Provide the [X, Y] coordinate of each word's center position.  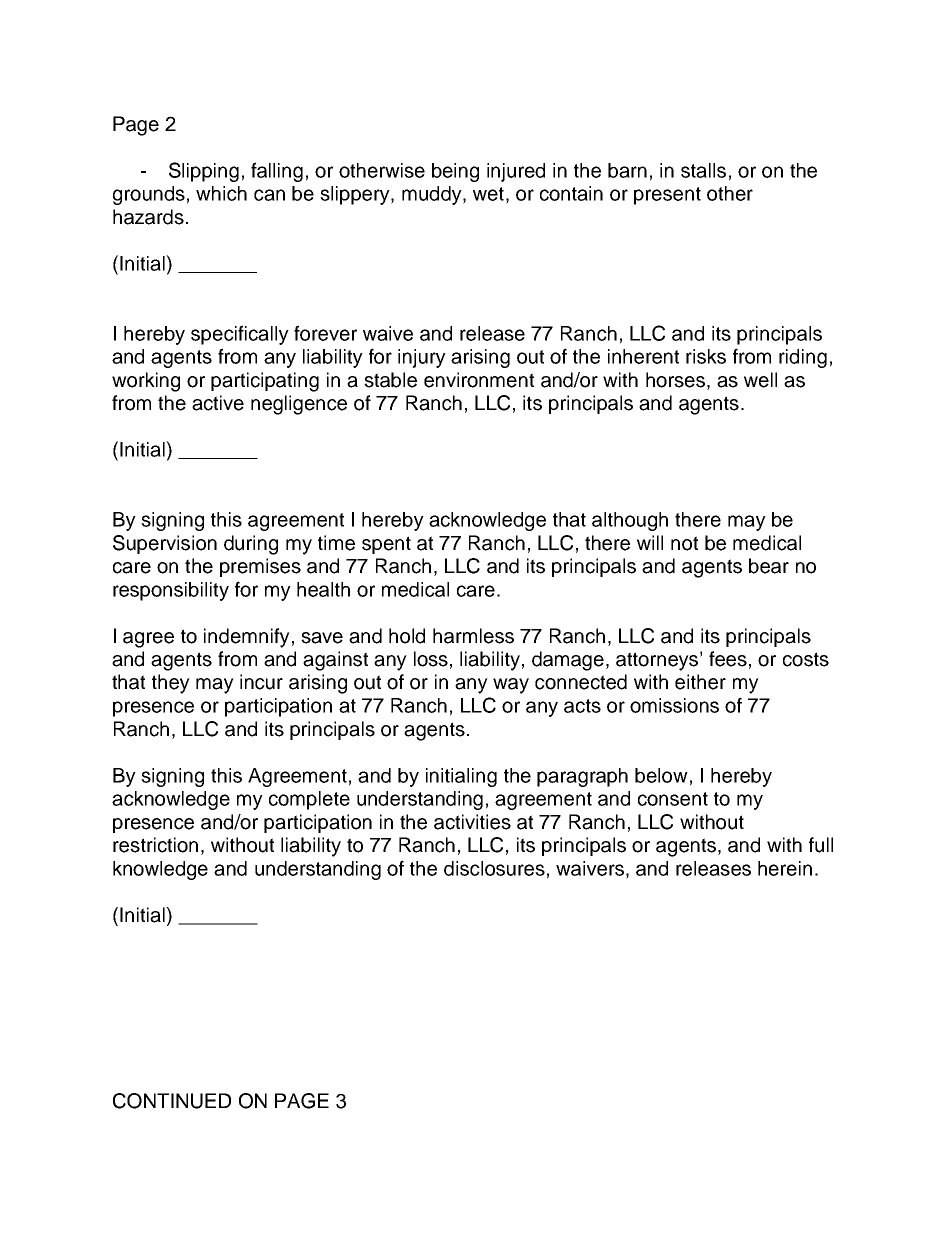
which [221, 193]
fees [728, 659]
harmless [473, 636]
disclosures [494, 868]
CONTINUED [172, 1101]
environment [479, 380]
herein [785, 868]
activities [472, 822]
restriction [155, 845]
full [821, 845]
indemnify [247, 638]
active [218, 403]
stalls [703, 170]
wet [488, 194]
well [760, 380]
